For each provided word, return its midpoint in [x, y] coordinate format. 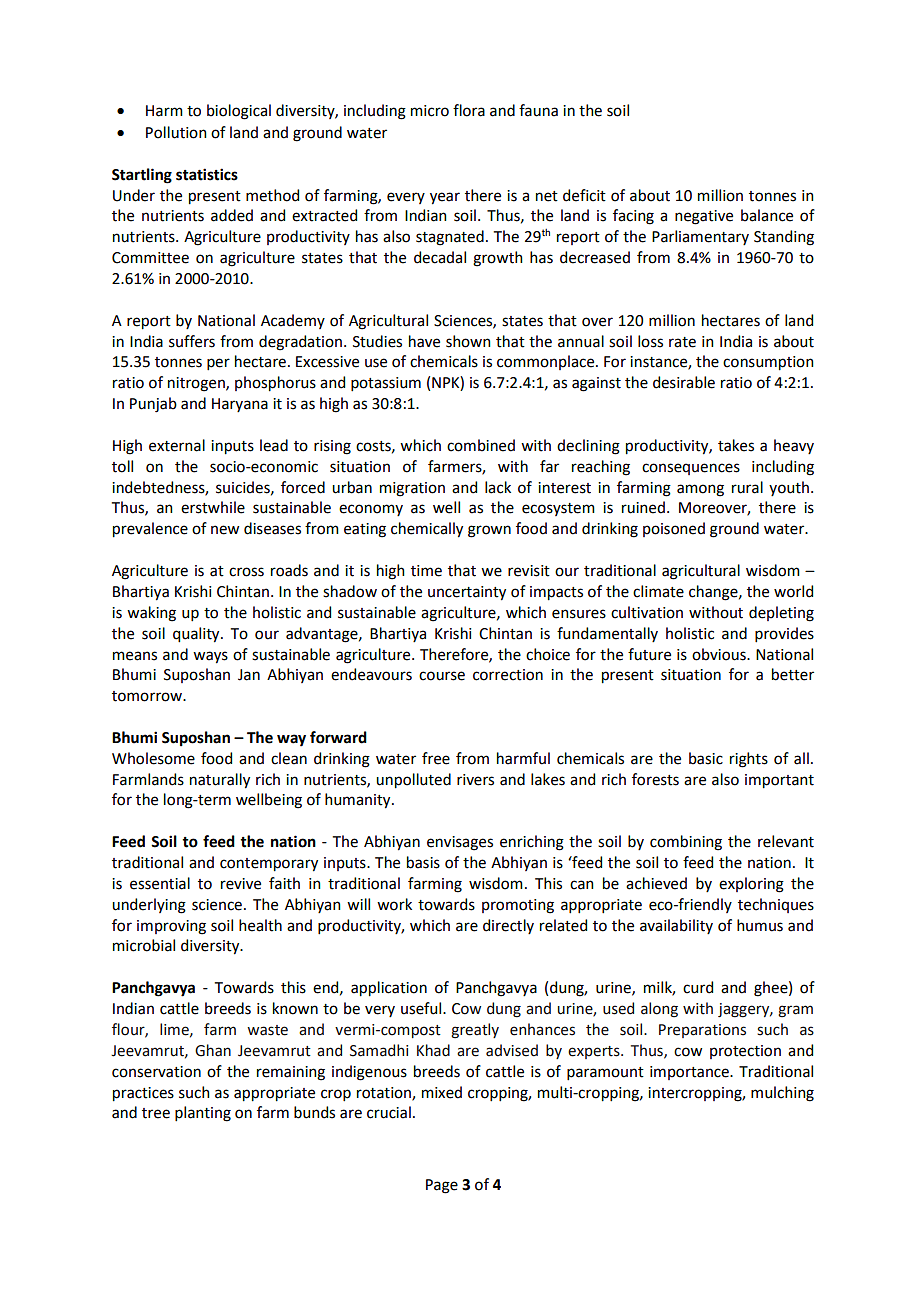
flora [469, 110]
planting [203, 1114]
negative [704, 217]
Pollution [176, 132]
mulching [782, 1094]
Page [442, 1186]
